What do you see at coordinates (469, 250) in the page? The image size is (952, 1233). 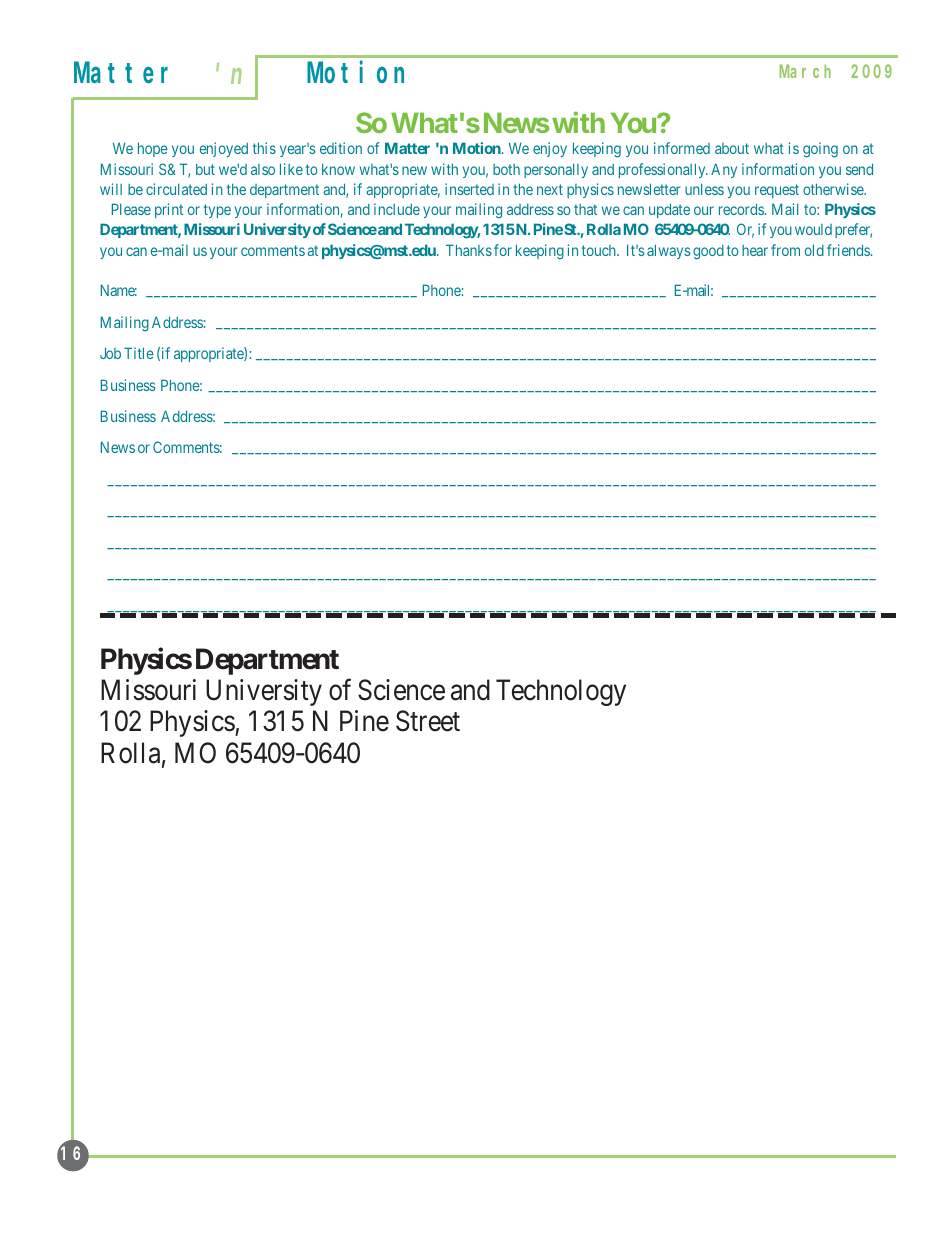 I see `Thanks` at bounding box center [469, 250].
